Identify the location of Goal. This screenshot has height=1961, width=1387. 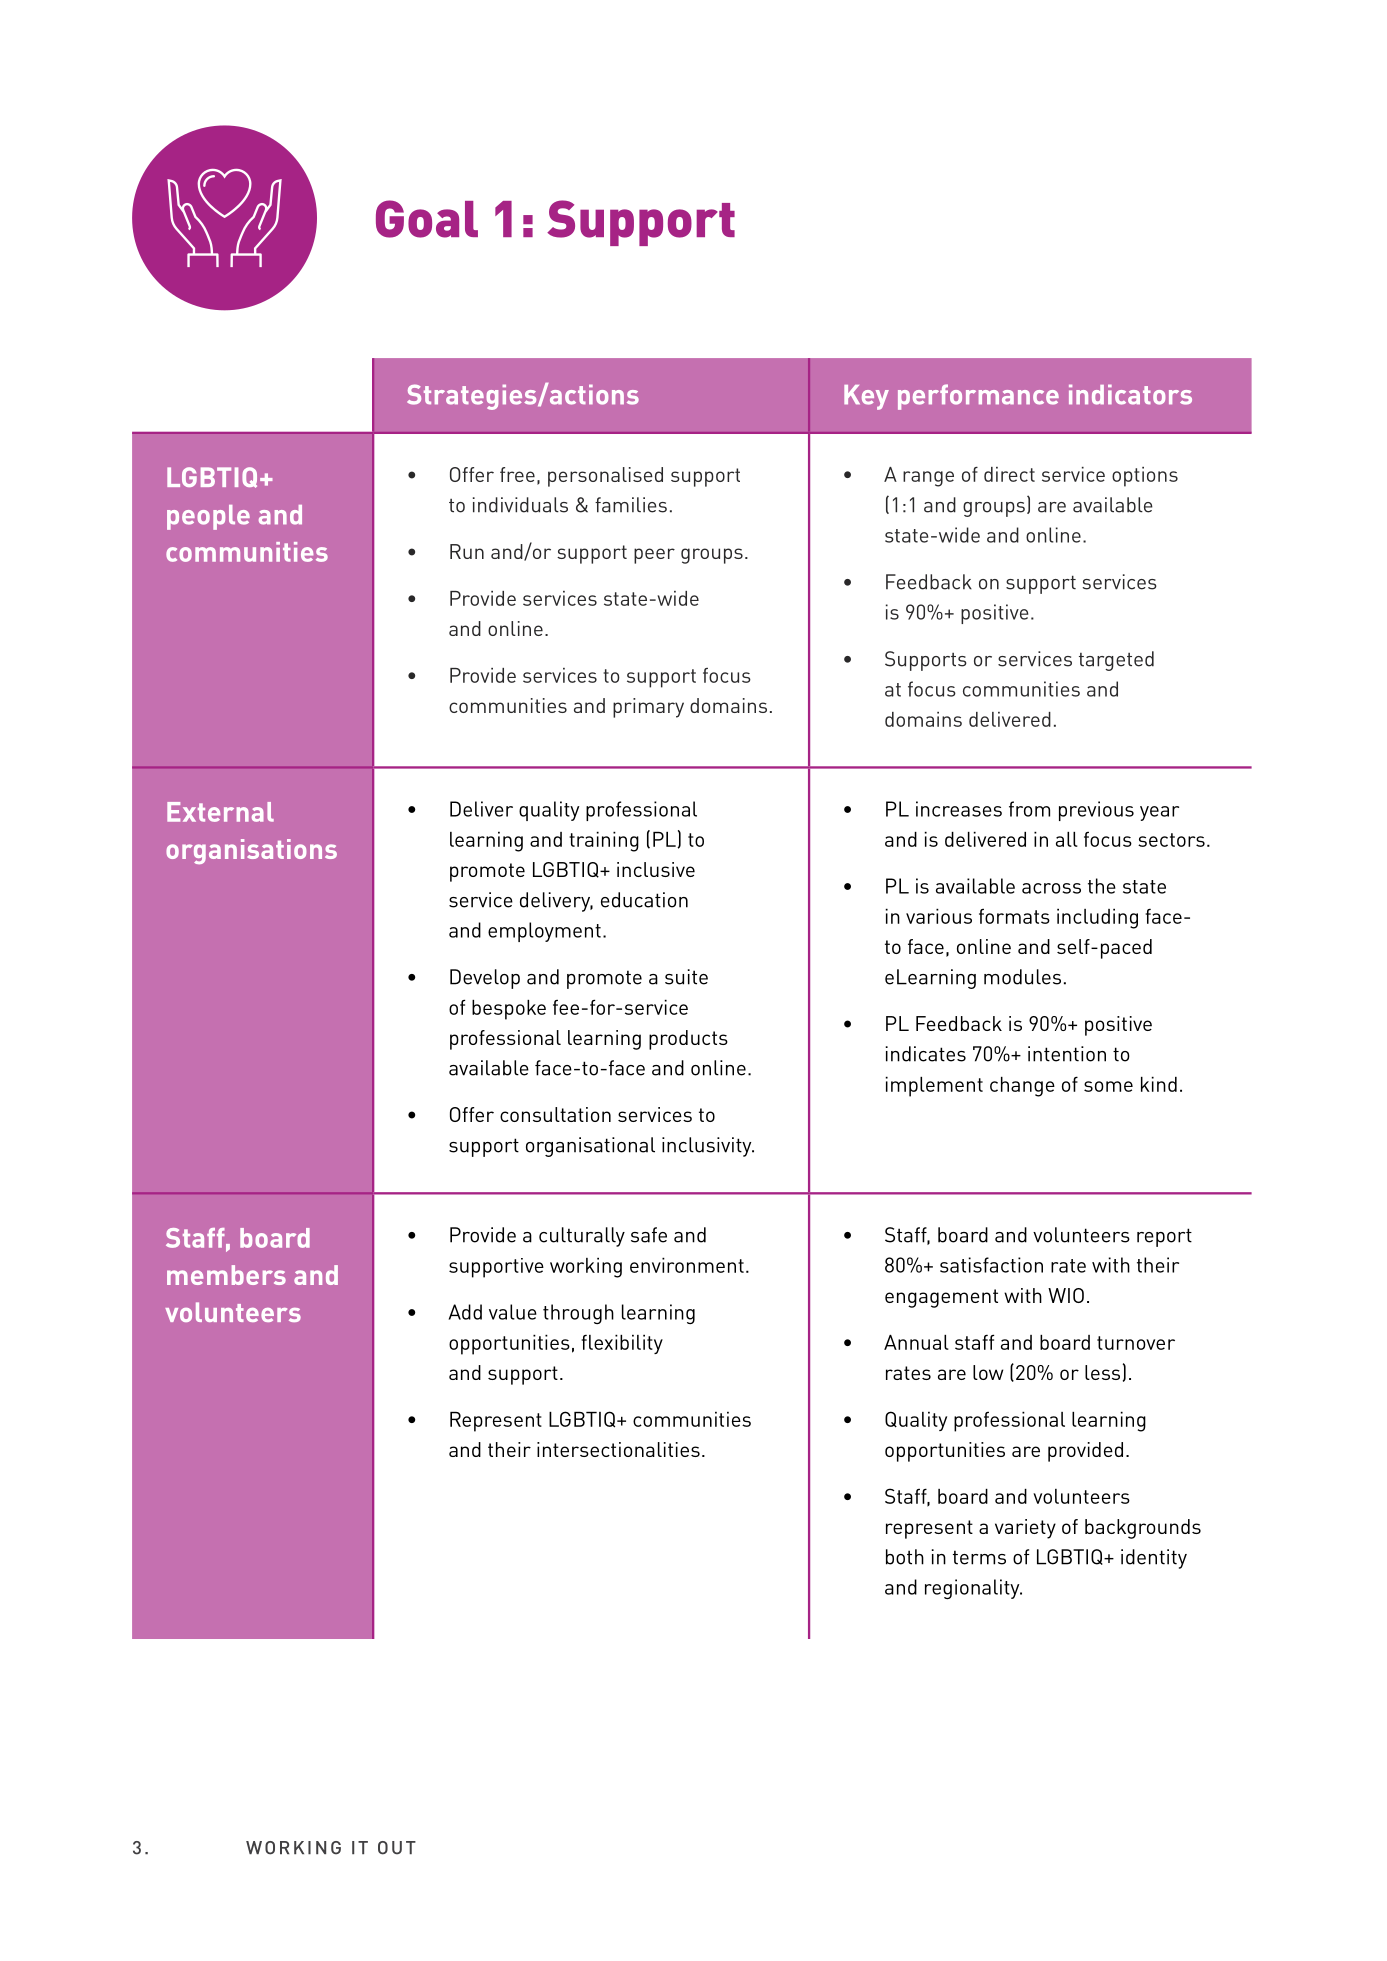
(427, 219).
